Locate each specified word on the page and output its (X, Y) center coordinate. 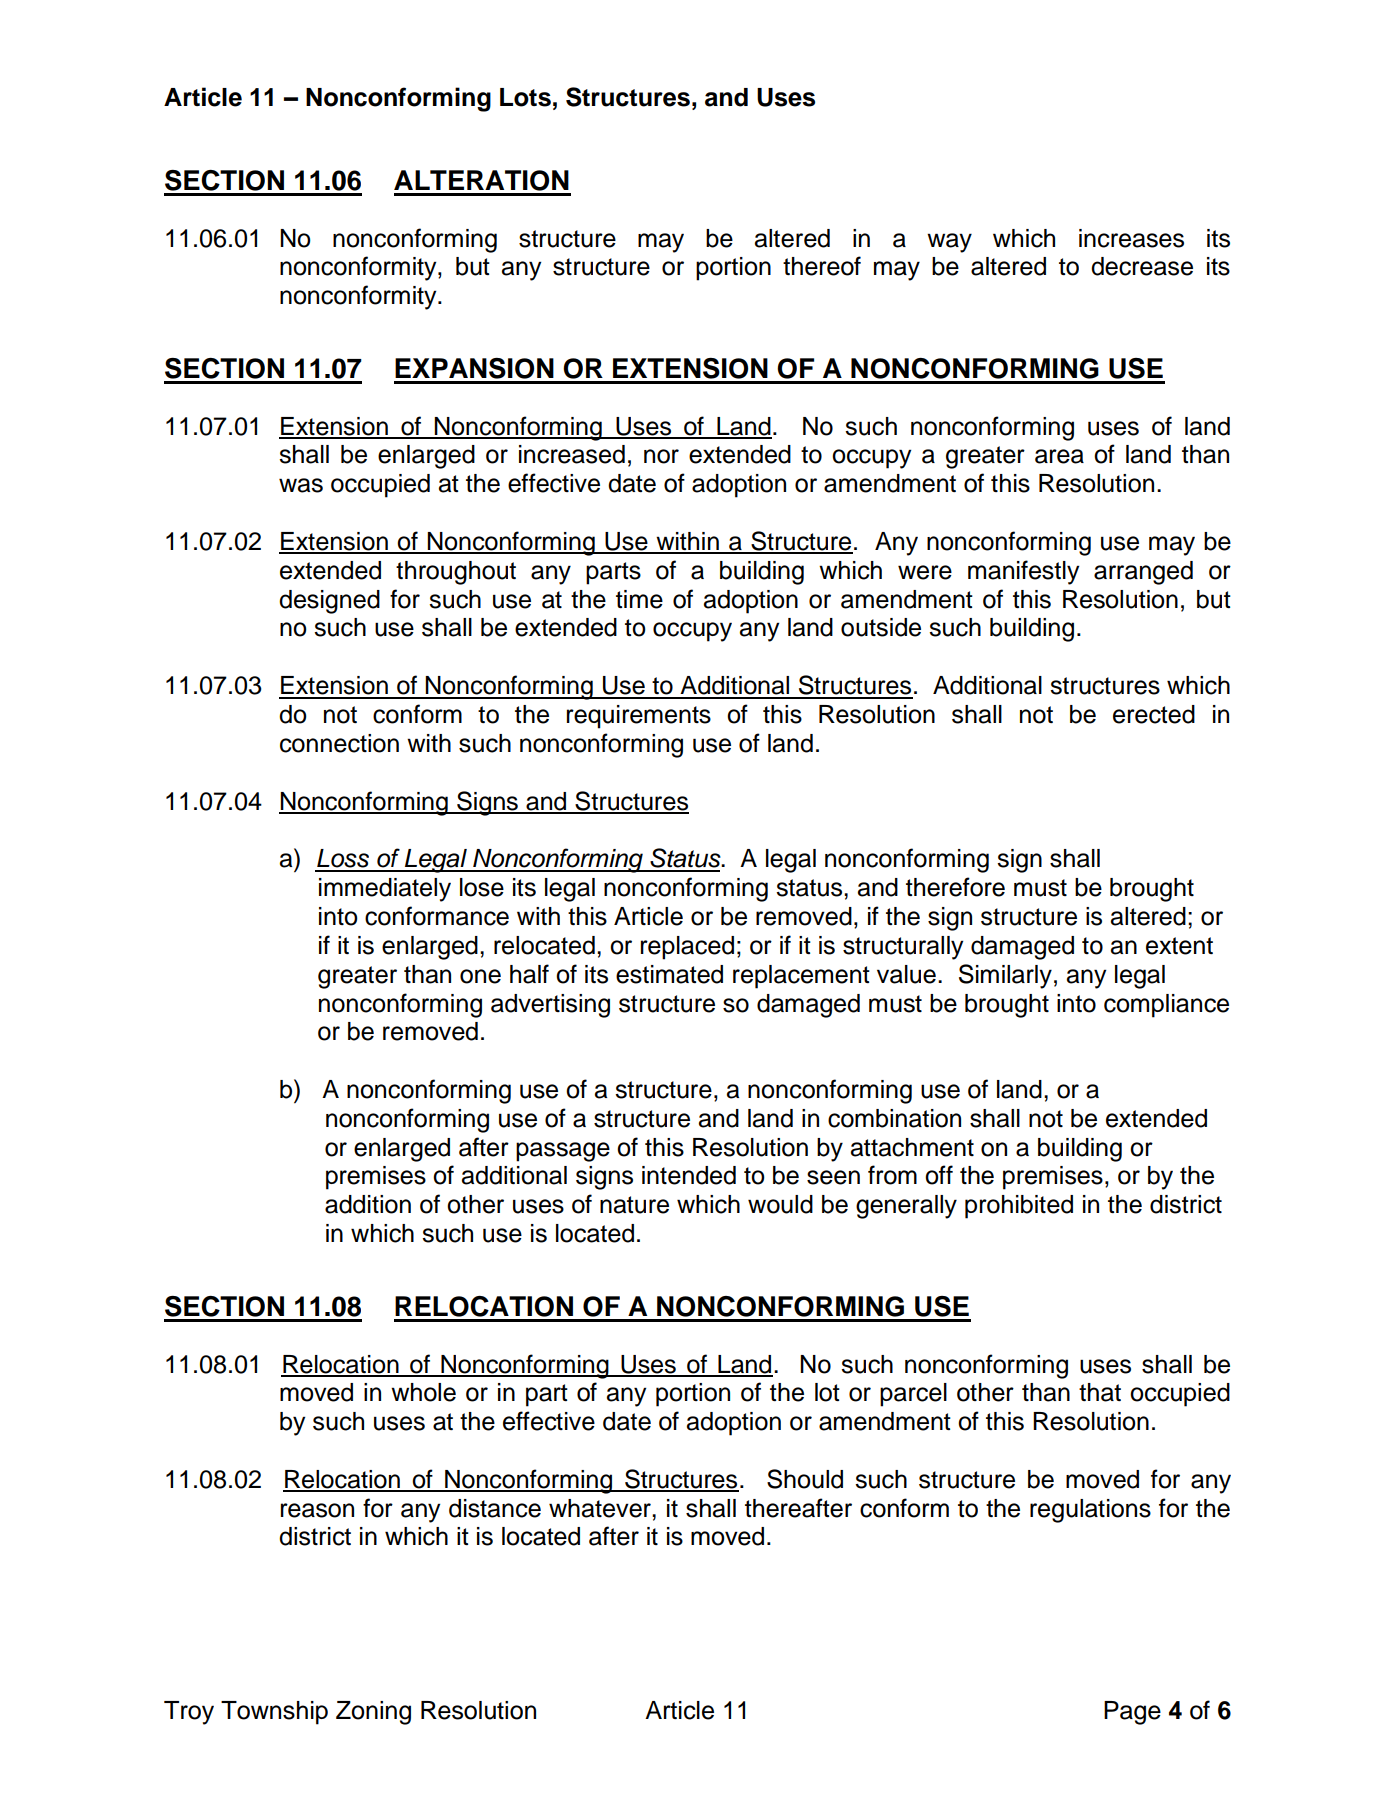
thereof (822, 266)
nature (634, 1205)
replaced (687, 948)
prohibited (1019, 1207)
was (301, 485)
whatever (601, 1508)
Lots (525, 97)
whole (423, 1392)
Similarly (1005, 976)
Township (274, 1713)
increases (1131, 238)
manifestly (1023, 572)
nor (661, 456)
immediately (385, 890)
